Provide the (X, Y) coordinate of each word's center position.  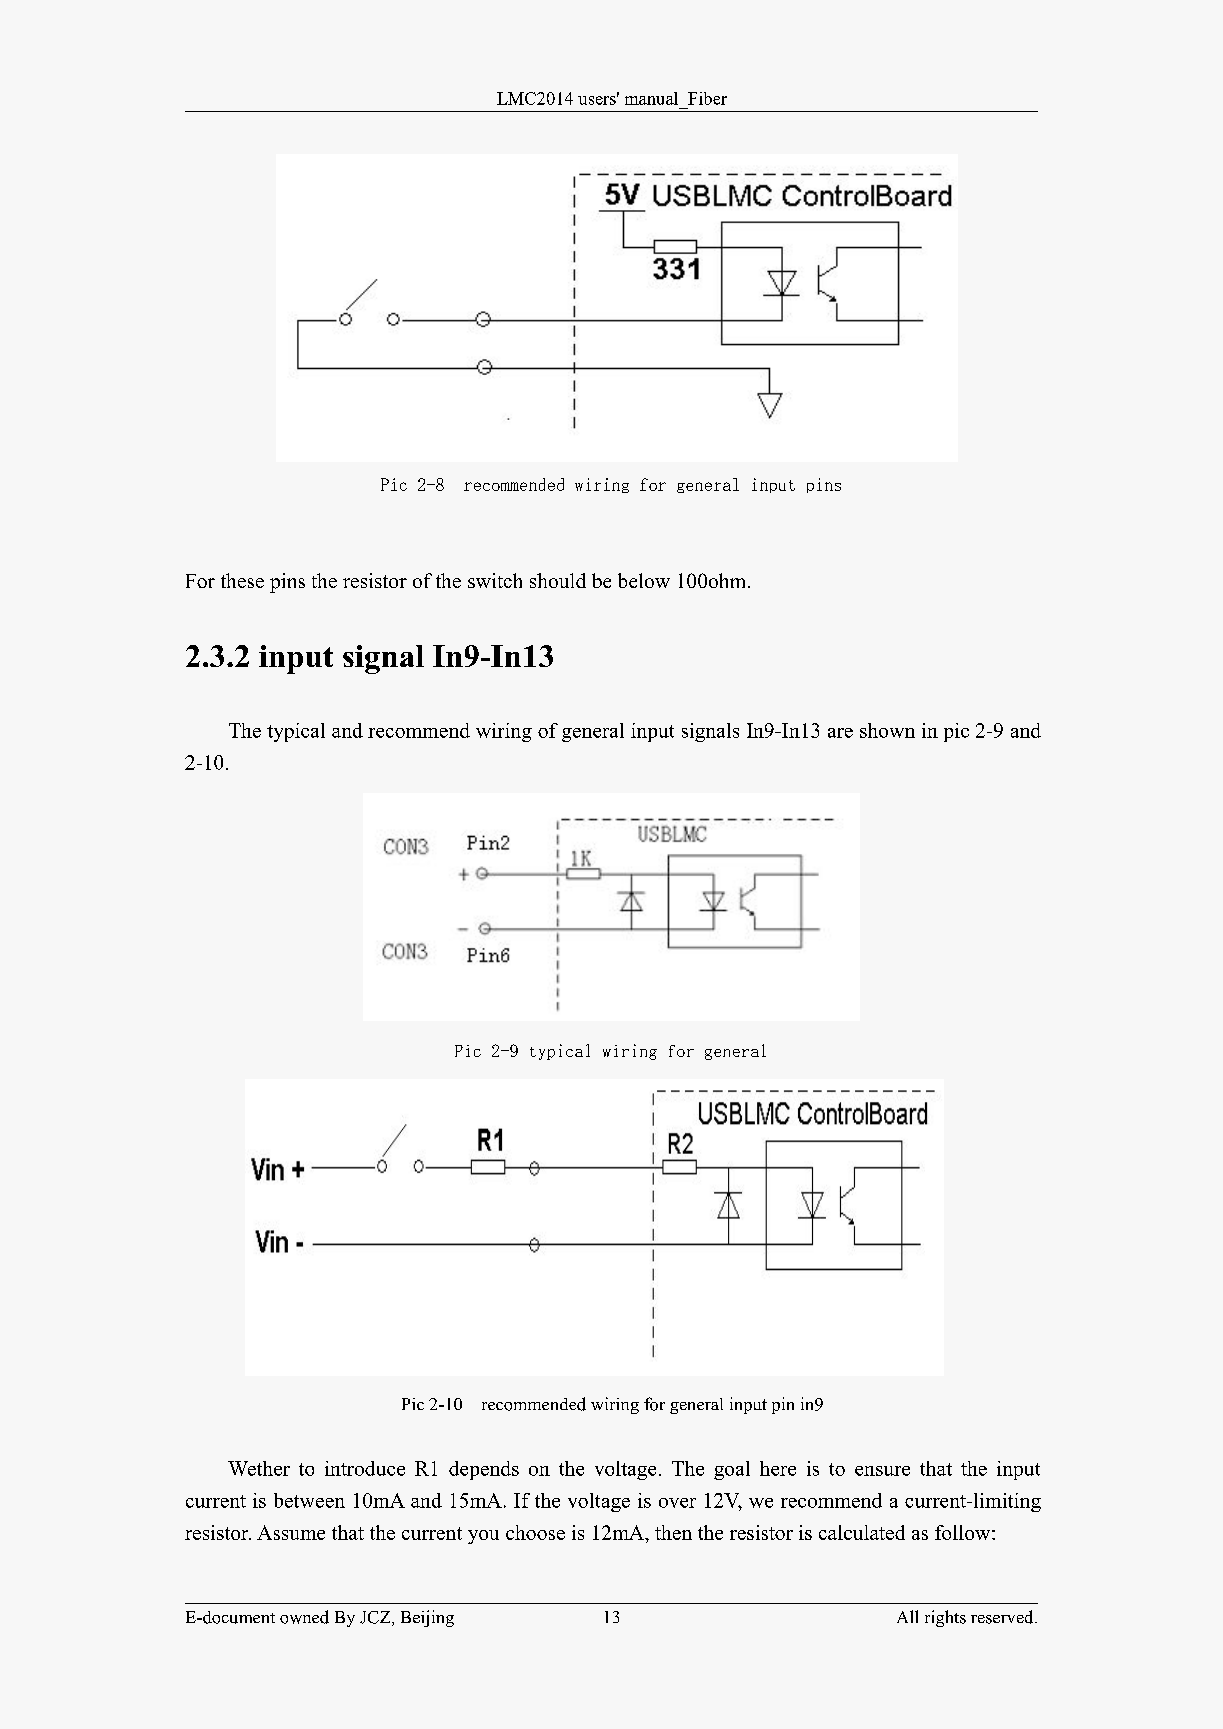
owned (304, 1617)
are (840, 733)
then (673, 1532)
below (644, 580)
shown (887, 730)
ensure (882, 1471)
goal (732, 1470)
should (558, 580)
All (907, 1616)
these (242, 580)
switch (495, 580)
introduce (365, 1468)
